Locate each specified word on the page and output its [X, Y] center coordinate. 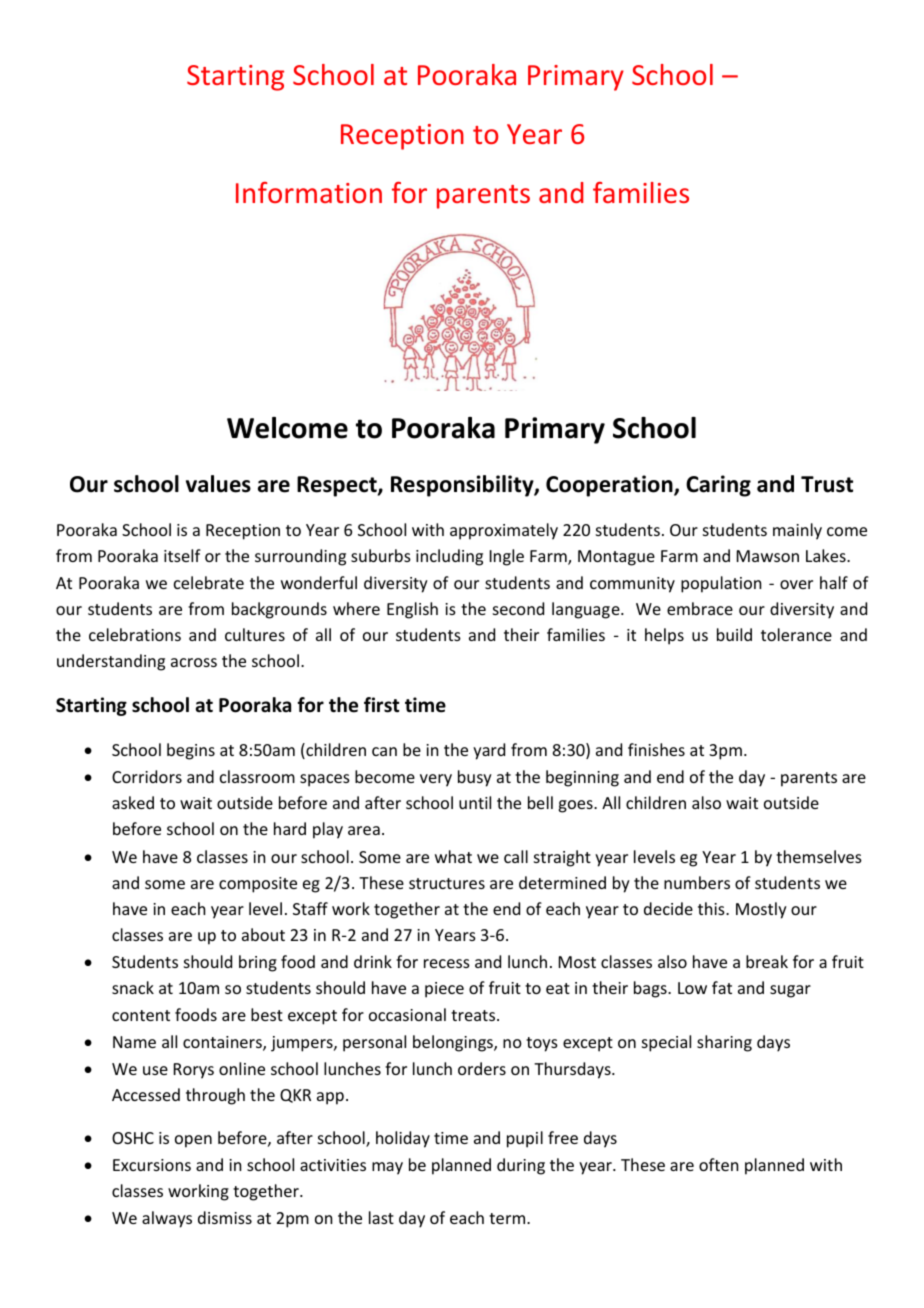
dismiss [225, 1217]
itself [182, 555]
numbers [697, 882]
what [453, 856]
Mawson [768, 556]
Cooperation [610, 486]
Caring [718, 486]
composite [258, 885]
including [449, 557]
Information [309, 192]
